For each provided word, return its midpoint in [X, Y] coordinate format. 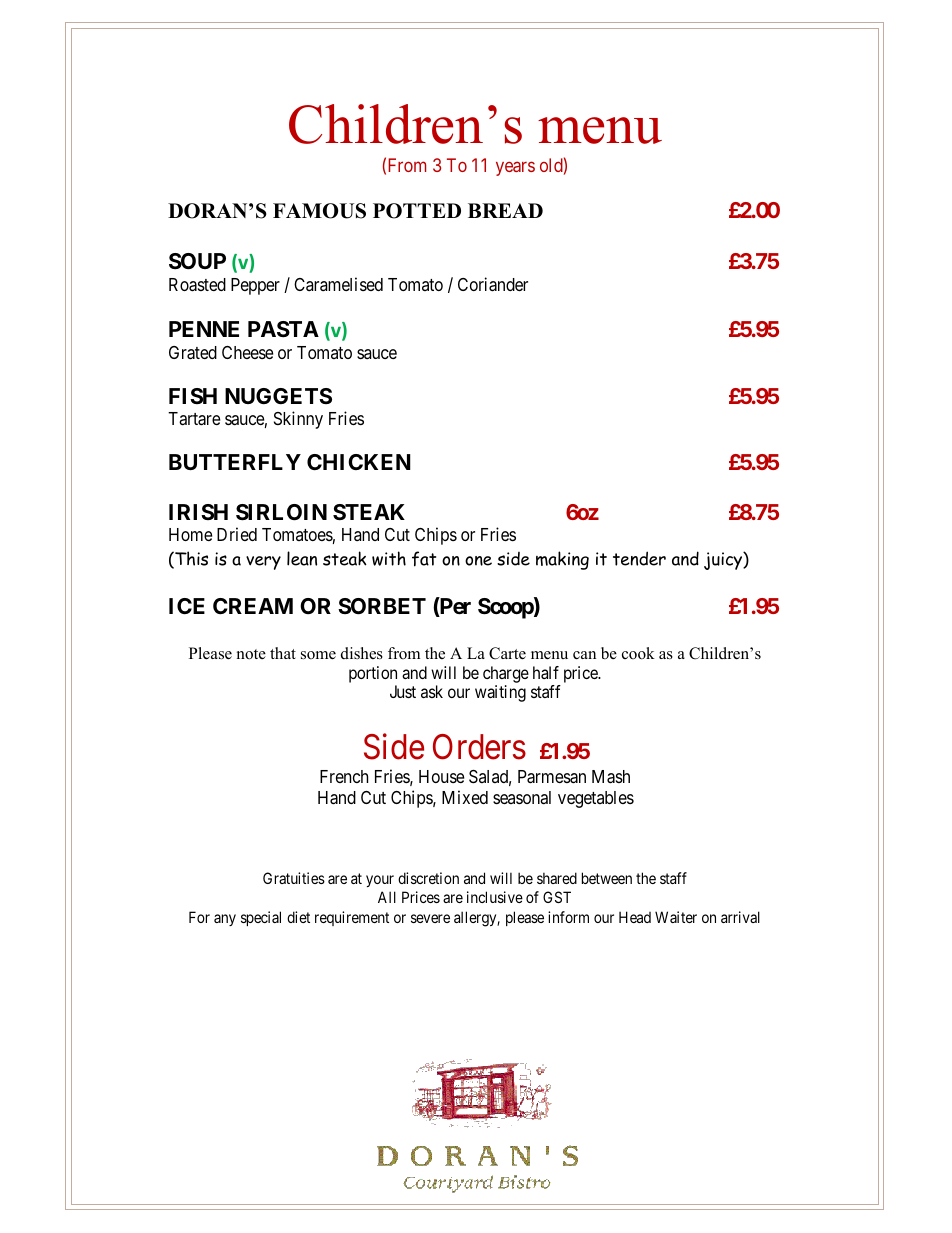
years [515, 168]
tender [639, 558]
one [478, 561]
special [261, 918]
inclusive [495, 897]
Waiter [676, 917]
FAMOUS [319, 211]
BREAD [505, 210]
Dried [237, 534]
